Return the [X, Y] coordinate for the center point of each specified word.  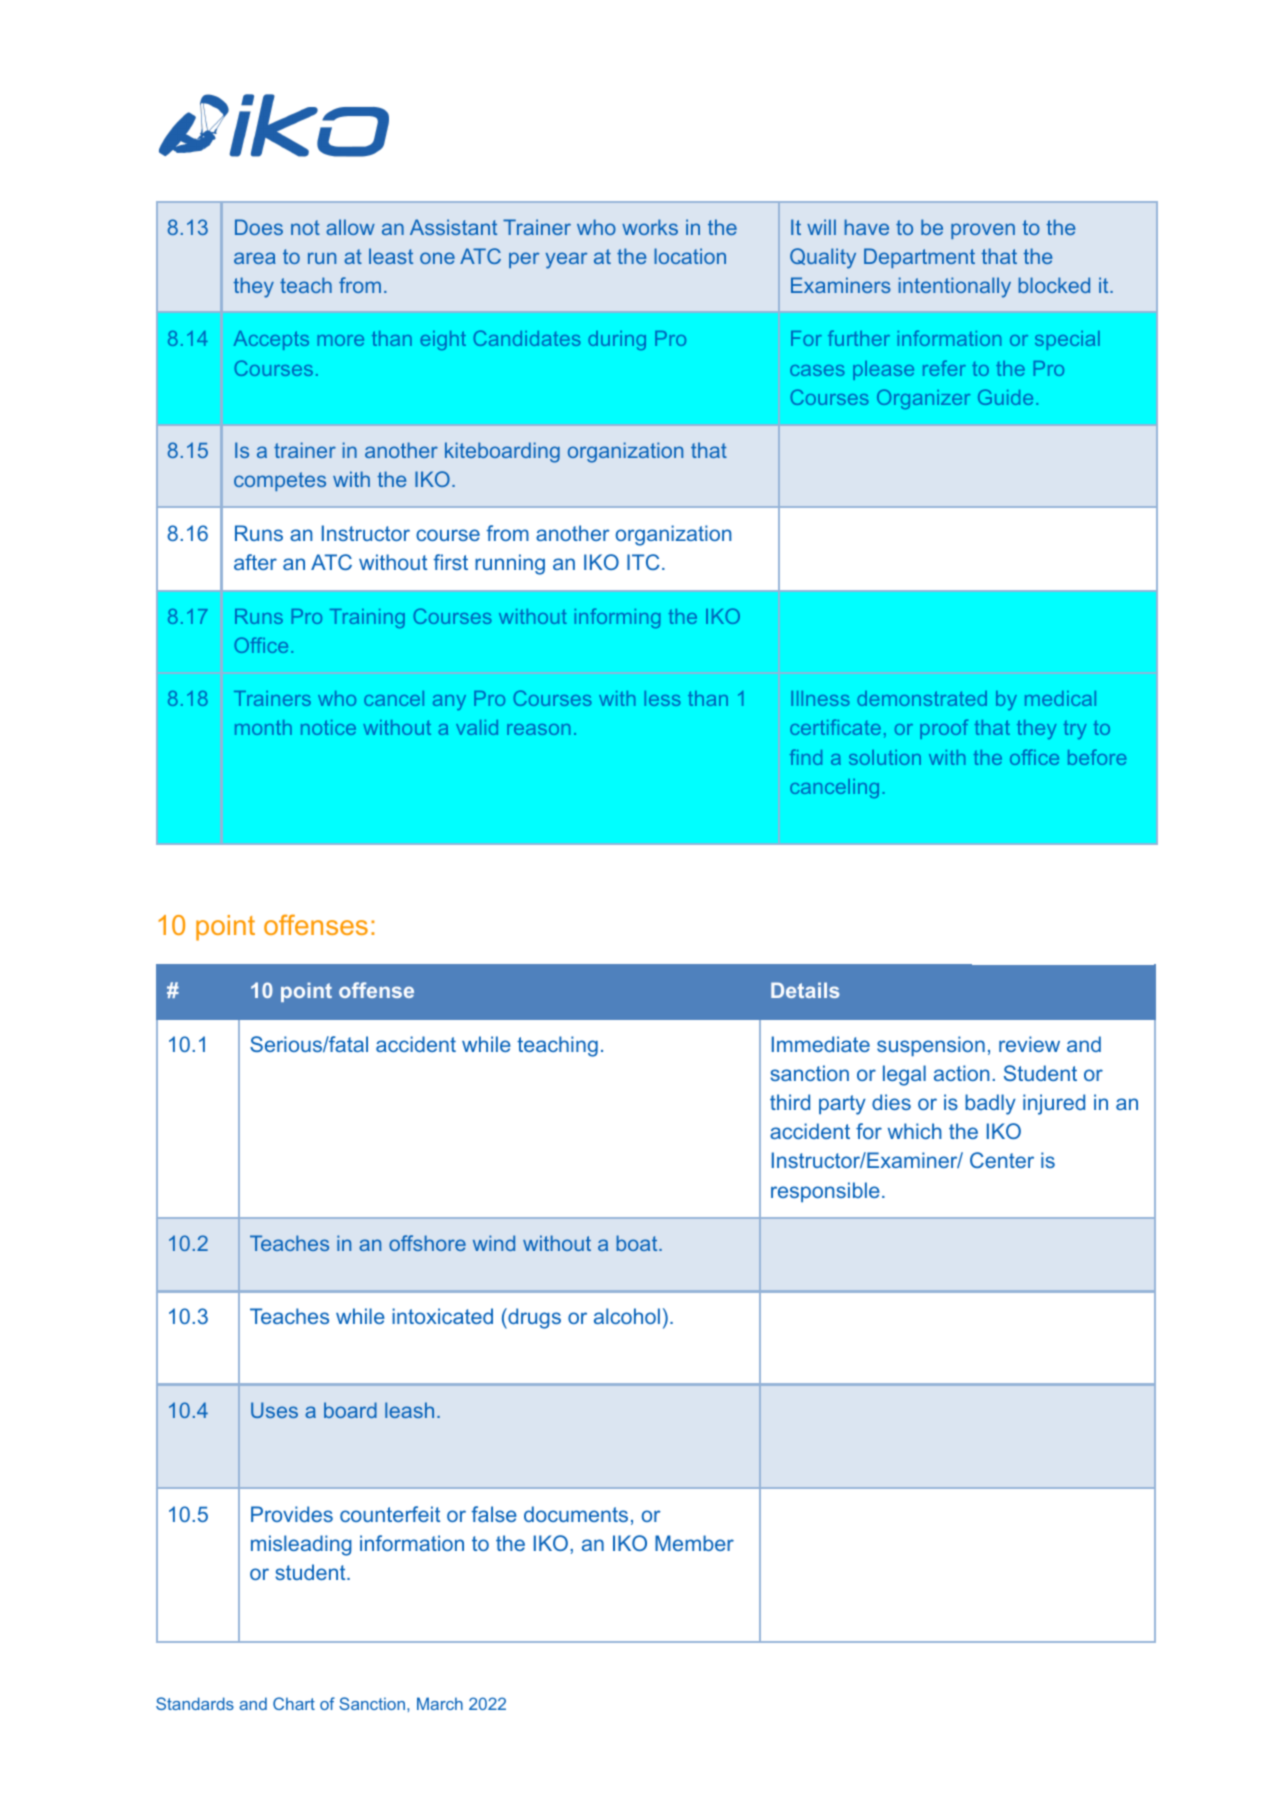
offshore [427, 1243]
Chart [294, 1703]
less [662, 698]
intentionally [955, 287]
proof [944, 729]
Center [1002, 1160]
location [690, 256]
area [255, 258]
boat [638, 1243]
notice [328, 727]
